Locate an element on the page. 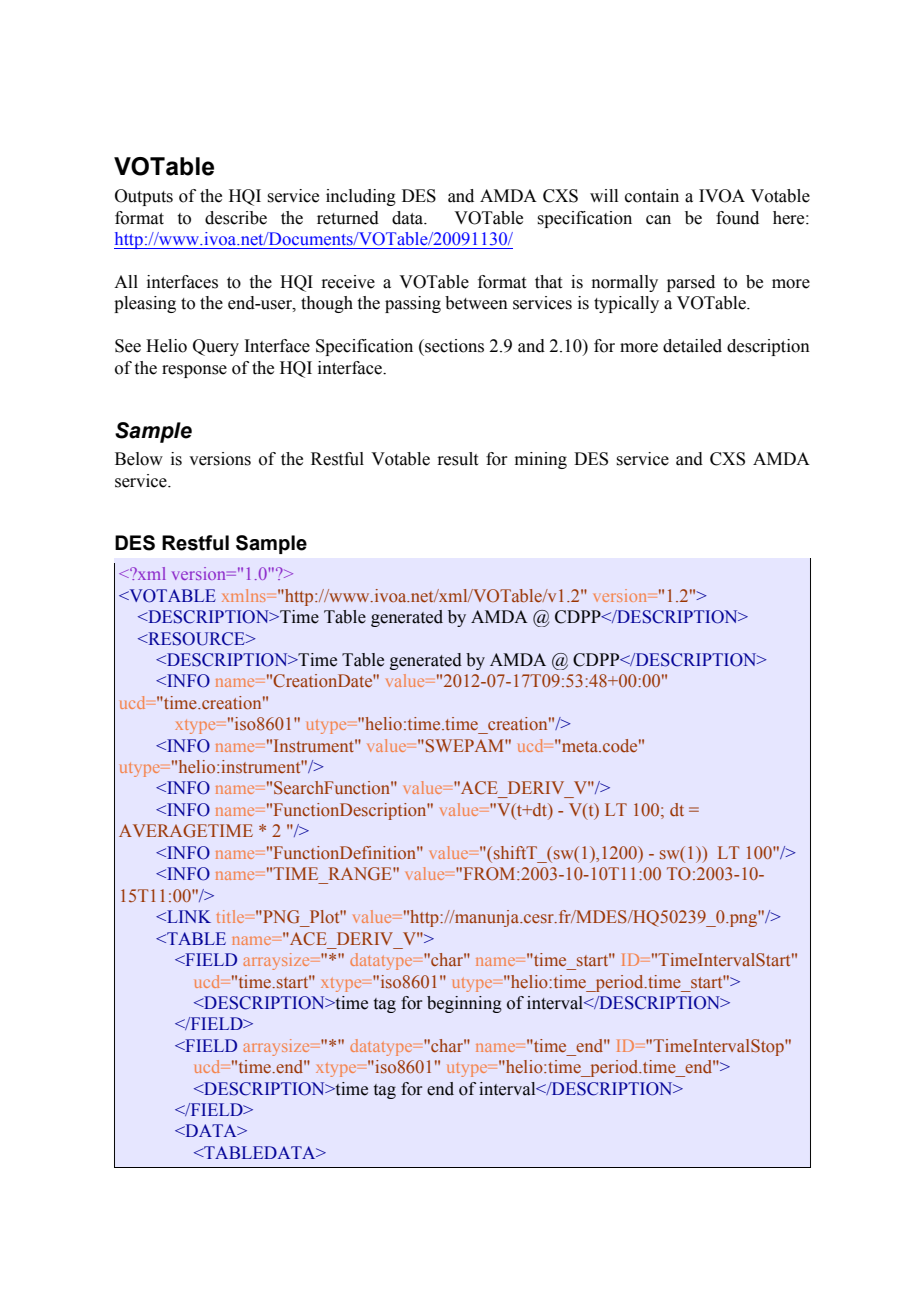 The height and width of the page is (1308, 924). mining is located at coordinates (541, 460).
